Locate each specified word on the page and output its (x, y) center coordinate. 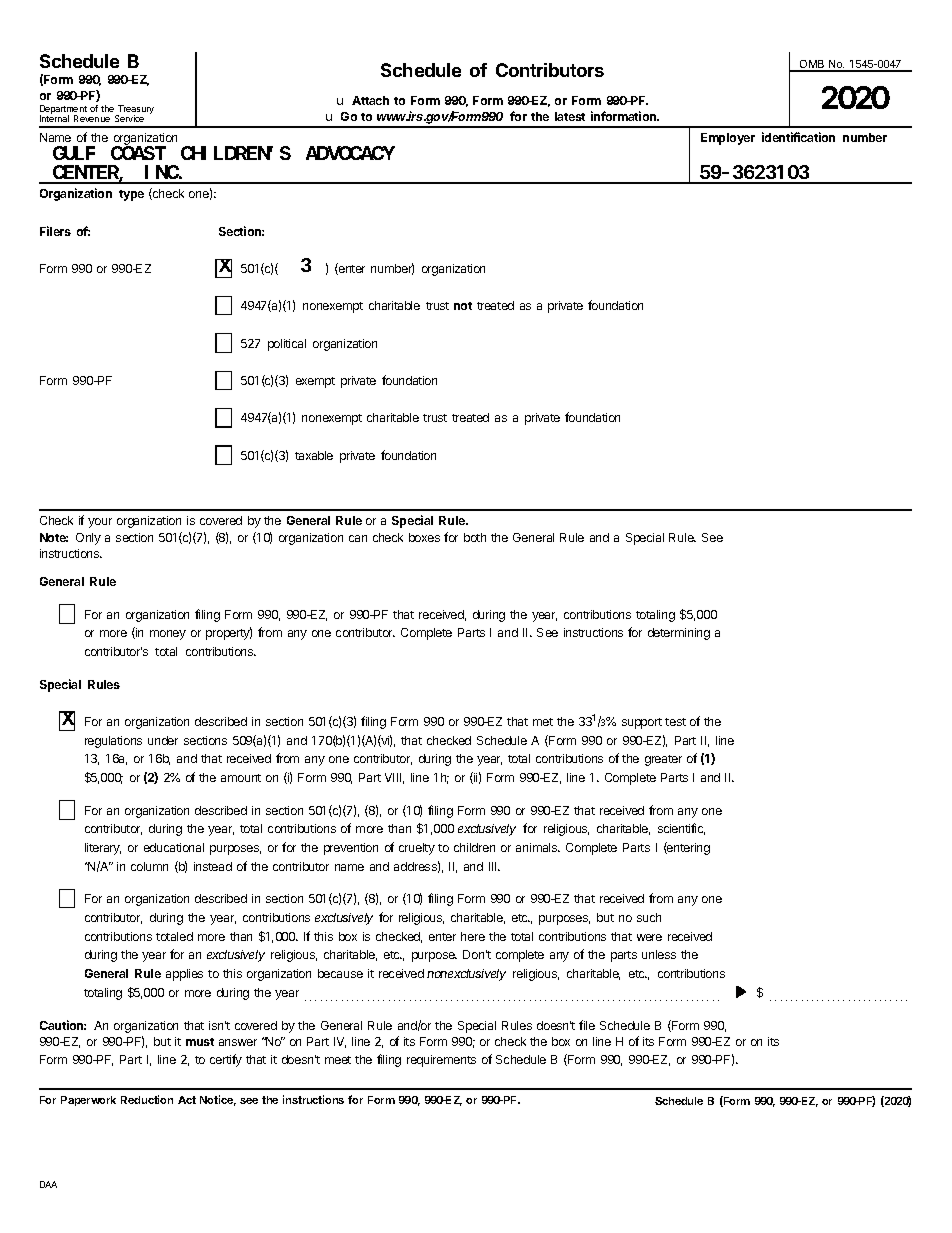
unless (659, 954)
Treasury (135, 111)
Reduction (147, 1099)
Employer (728, 139)
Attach (370, 100)
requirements (441, 1061)
